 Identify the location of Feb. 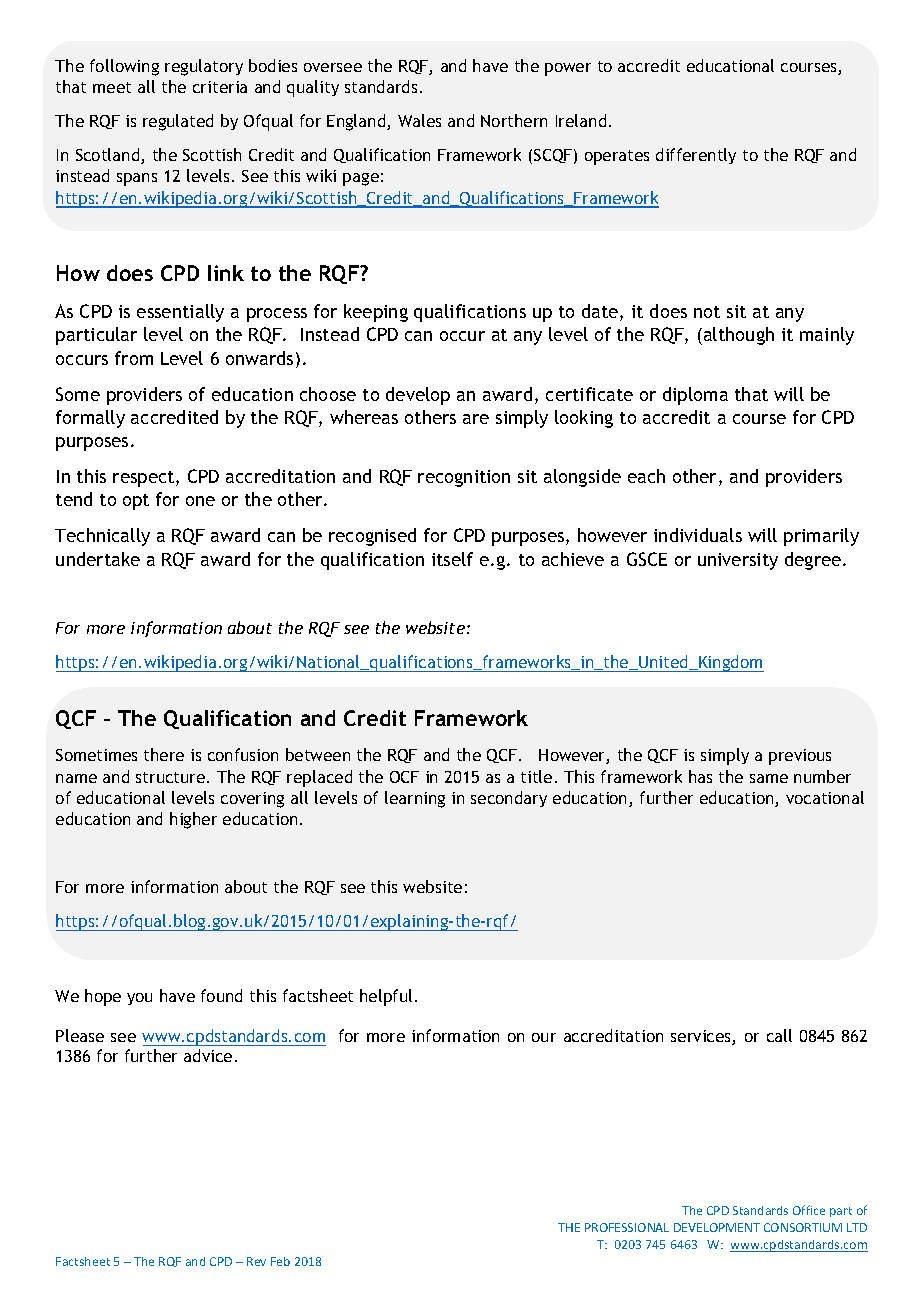
(280, 1261).
